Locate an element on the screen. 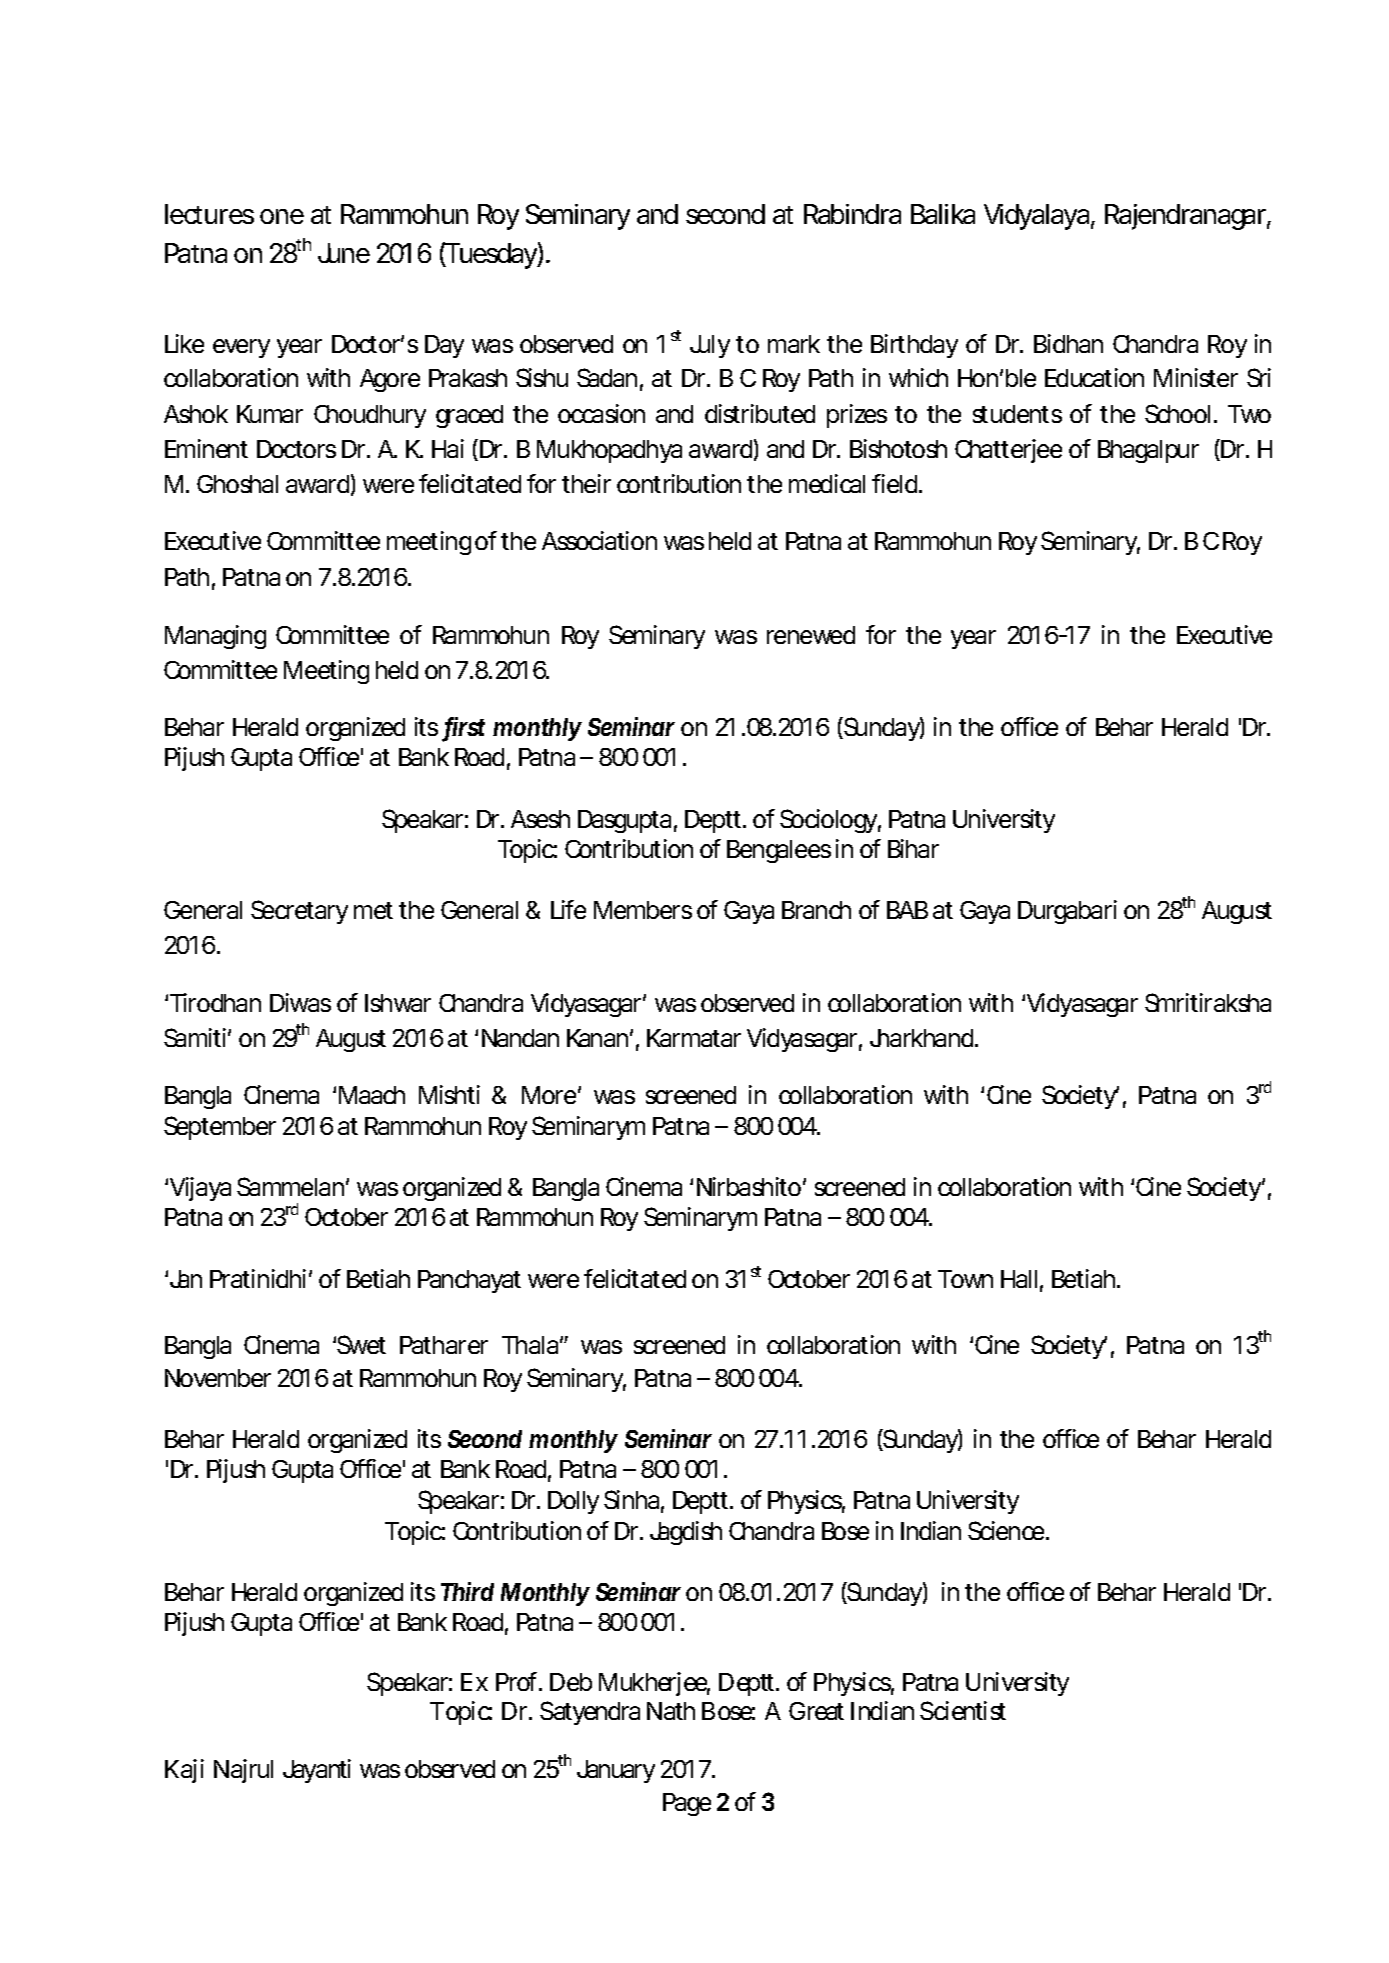  Education is located at coordinates (1094, 377).
